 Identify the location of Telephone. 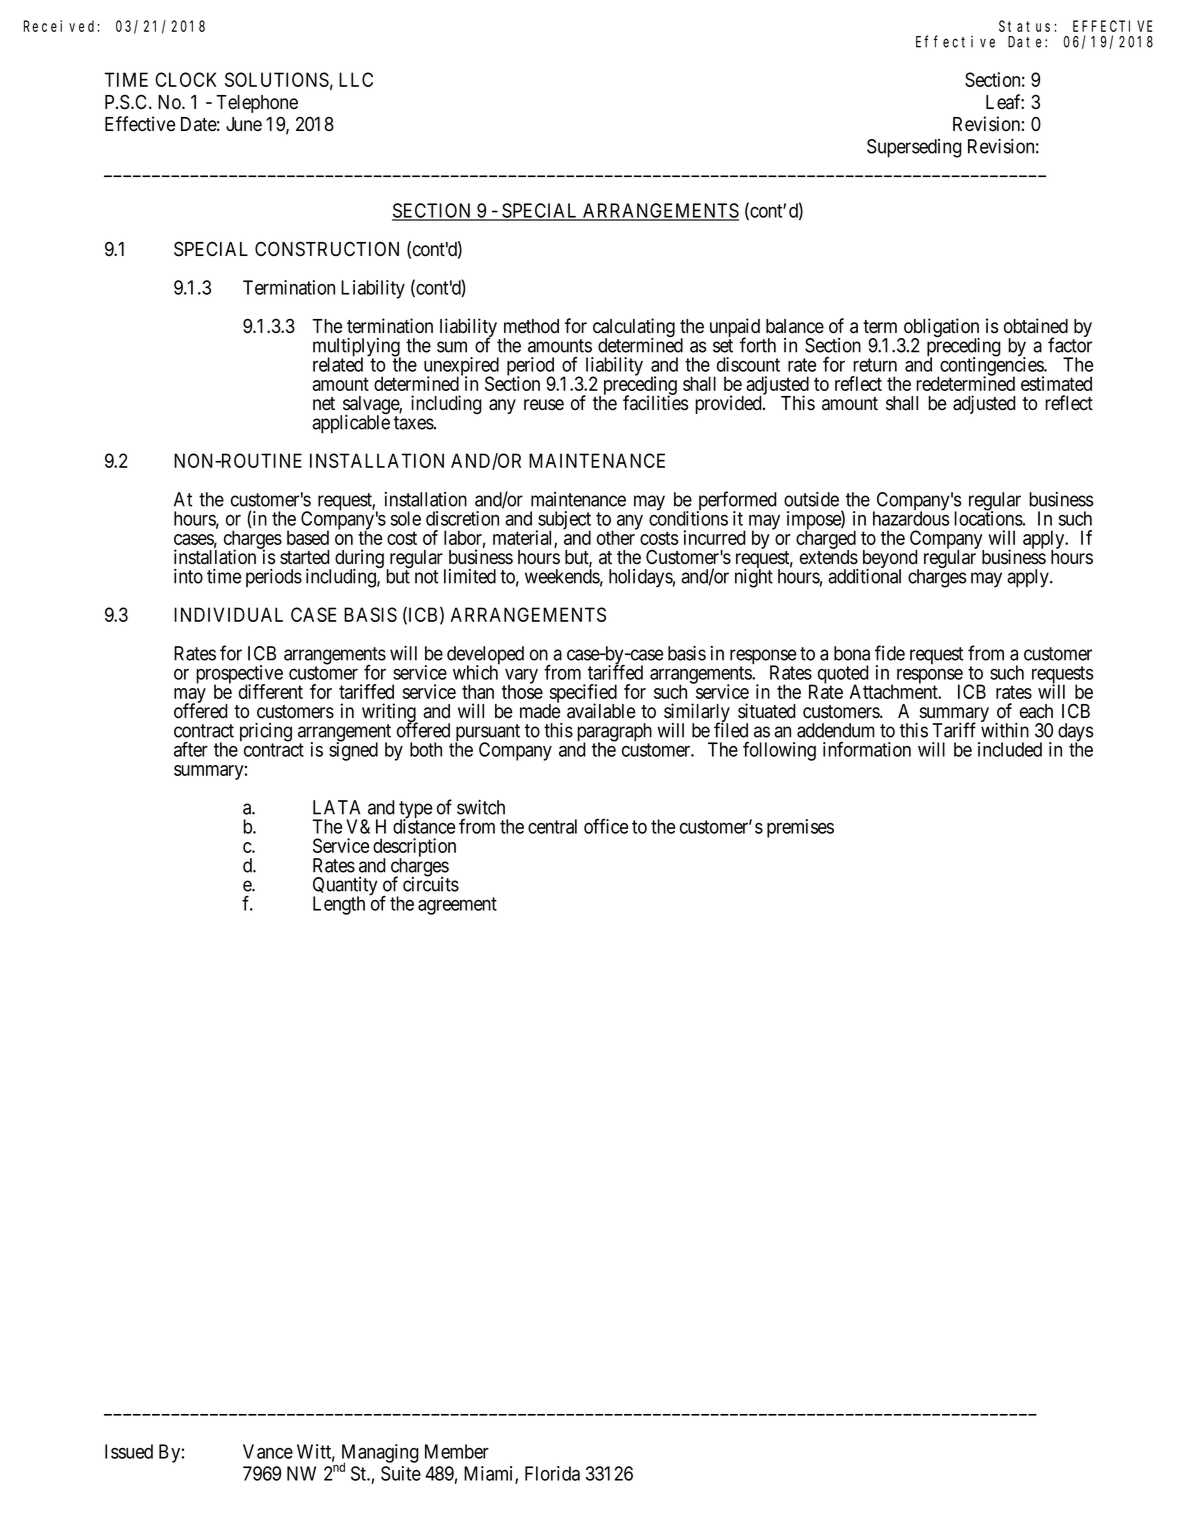
(257, 104).
